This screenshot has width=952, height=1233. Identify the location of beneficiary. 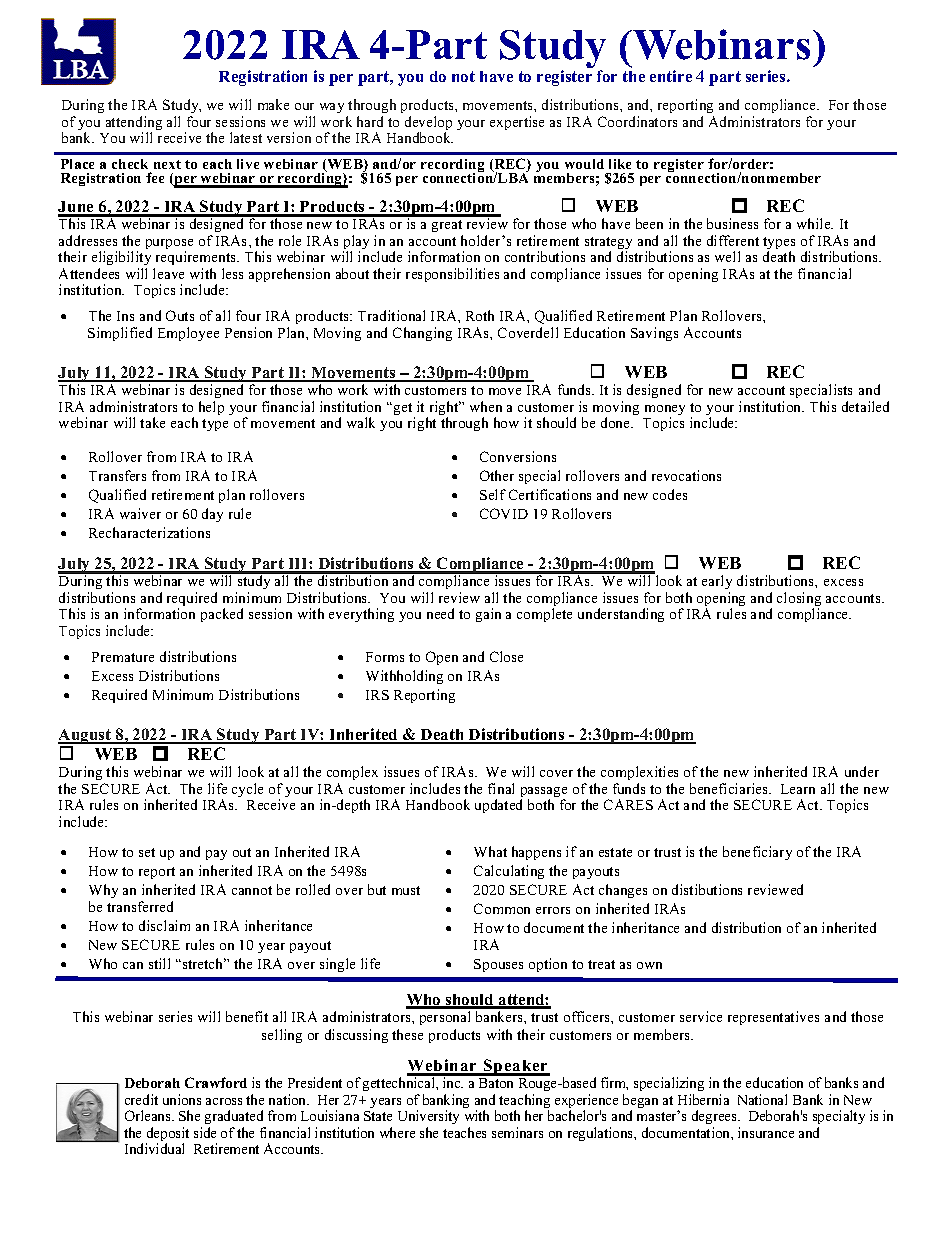
(757, 853).
